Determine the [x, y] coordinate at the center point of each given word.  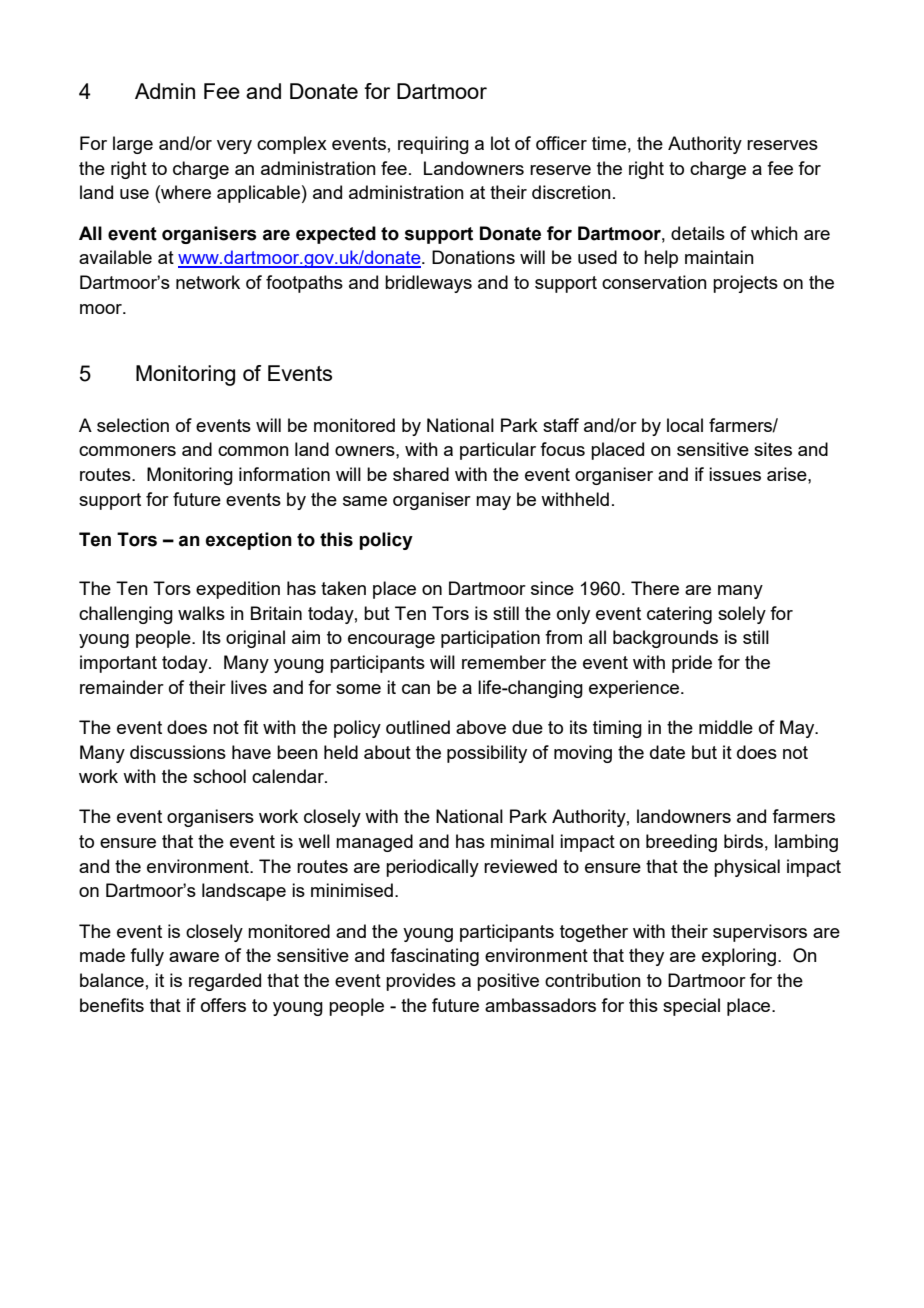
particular [498, 451]
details [698, 233]
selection [133, 425]
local [685, 425]
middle [726, 727]
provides [421, 982]
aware [194, 957]
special [691, 1007]
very [234, 147]
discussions [178, 752]
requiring [433, 145]
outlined [418, 727]
